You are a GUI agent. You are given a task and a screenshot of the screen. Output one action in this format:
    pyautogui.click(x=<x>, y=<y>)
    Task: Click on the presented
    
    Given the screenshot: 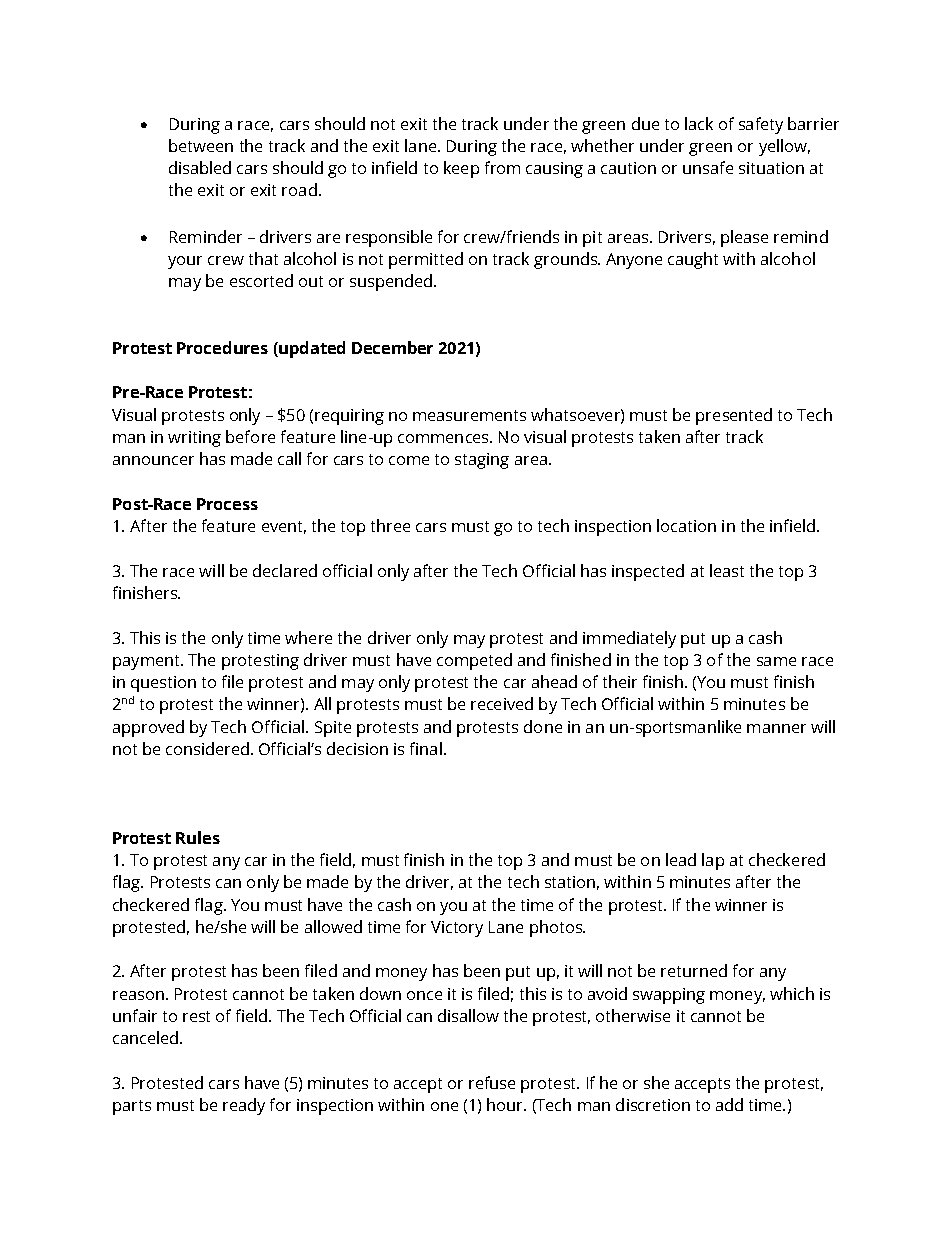 What is the action you would take?
    pyautogui.click(x=734, y=416)
